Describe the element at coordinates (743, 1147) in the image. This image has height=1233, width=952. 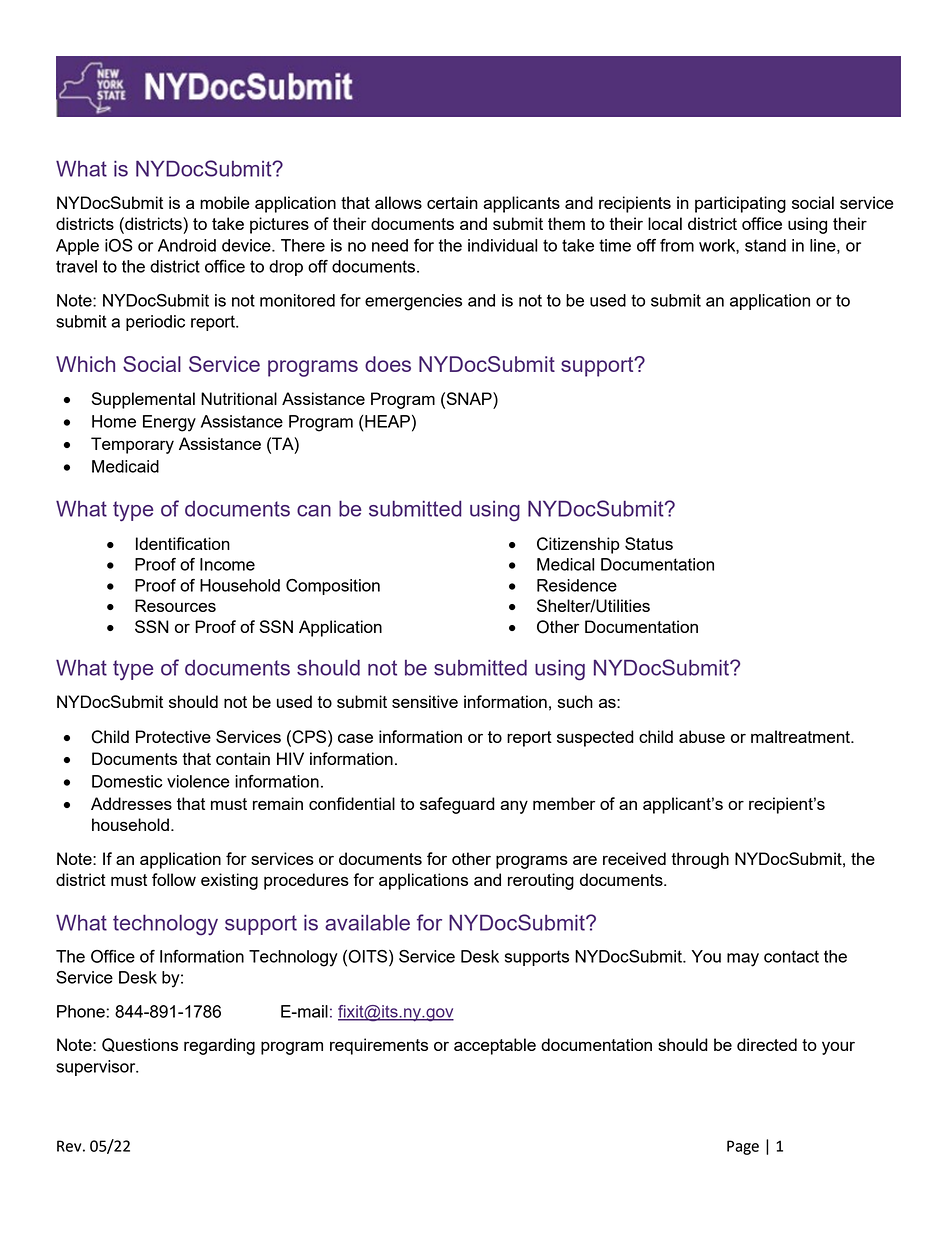
I see `Page` at that location.
